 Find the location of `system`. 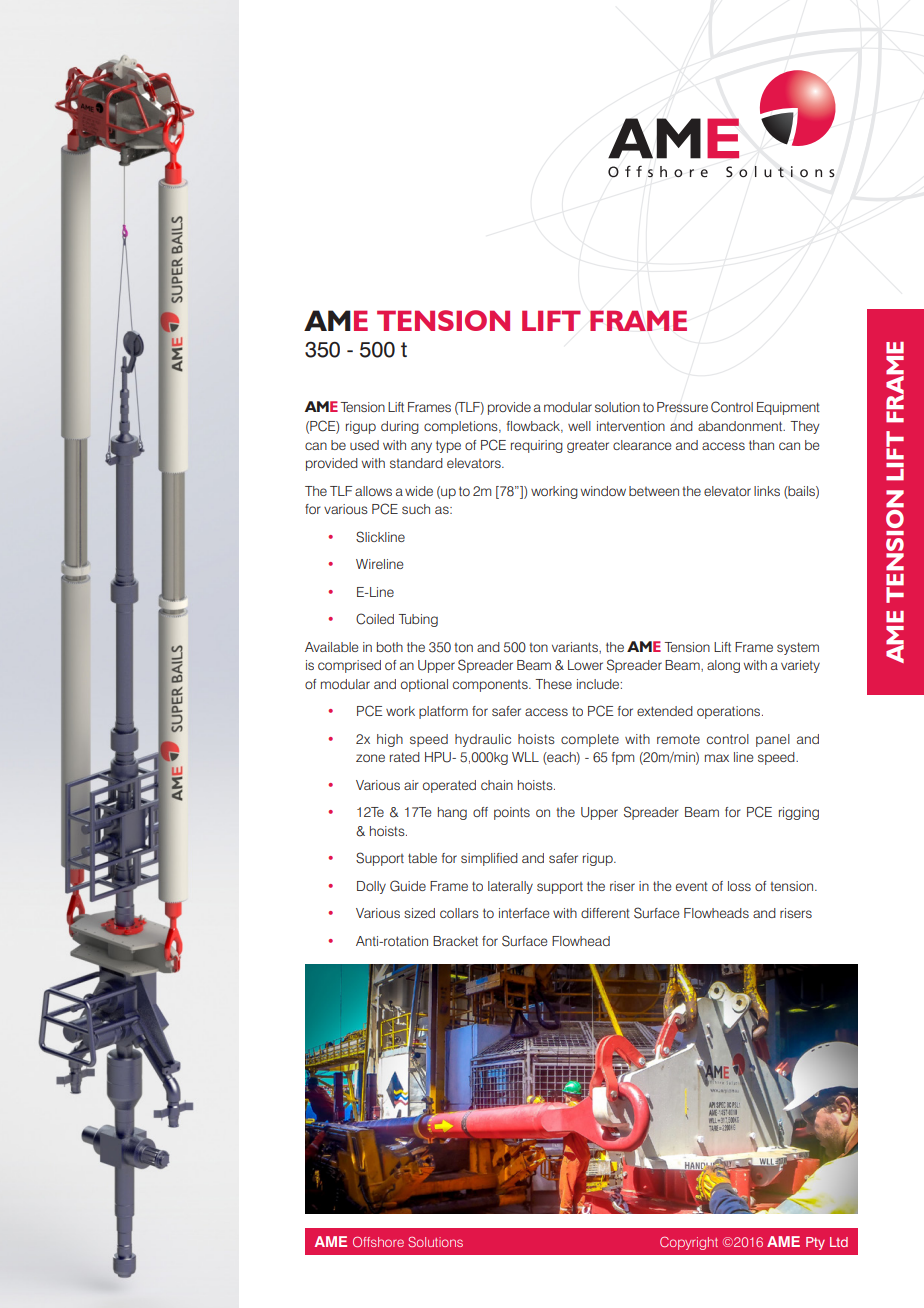

system is located at coordinates (798, 648).
